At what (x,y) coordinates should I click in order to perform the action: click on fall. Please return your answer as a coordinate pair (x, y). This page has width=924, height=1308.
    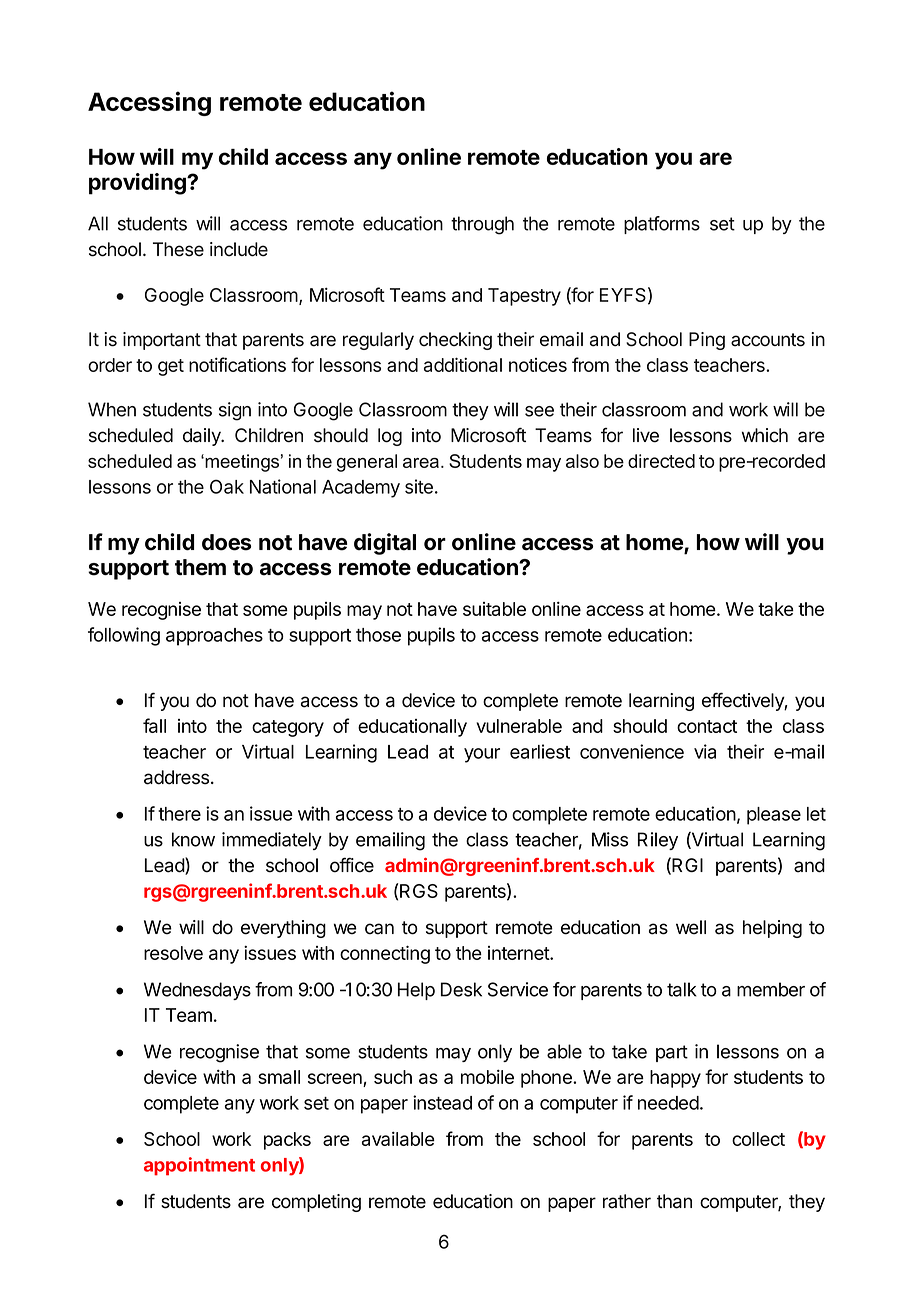
    Looking at the image, I should click on (154, 725).
